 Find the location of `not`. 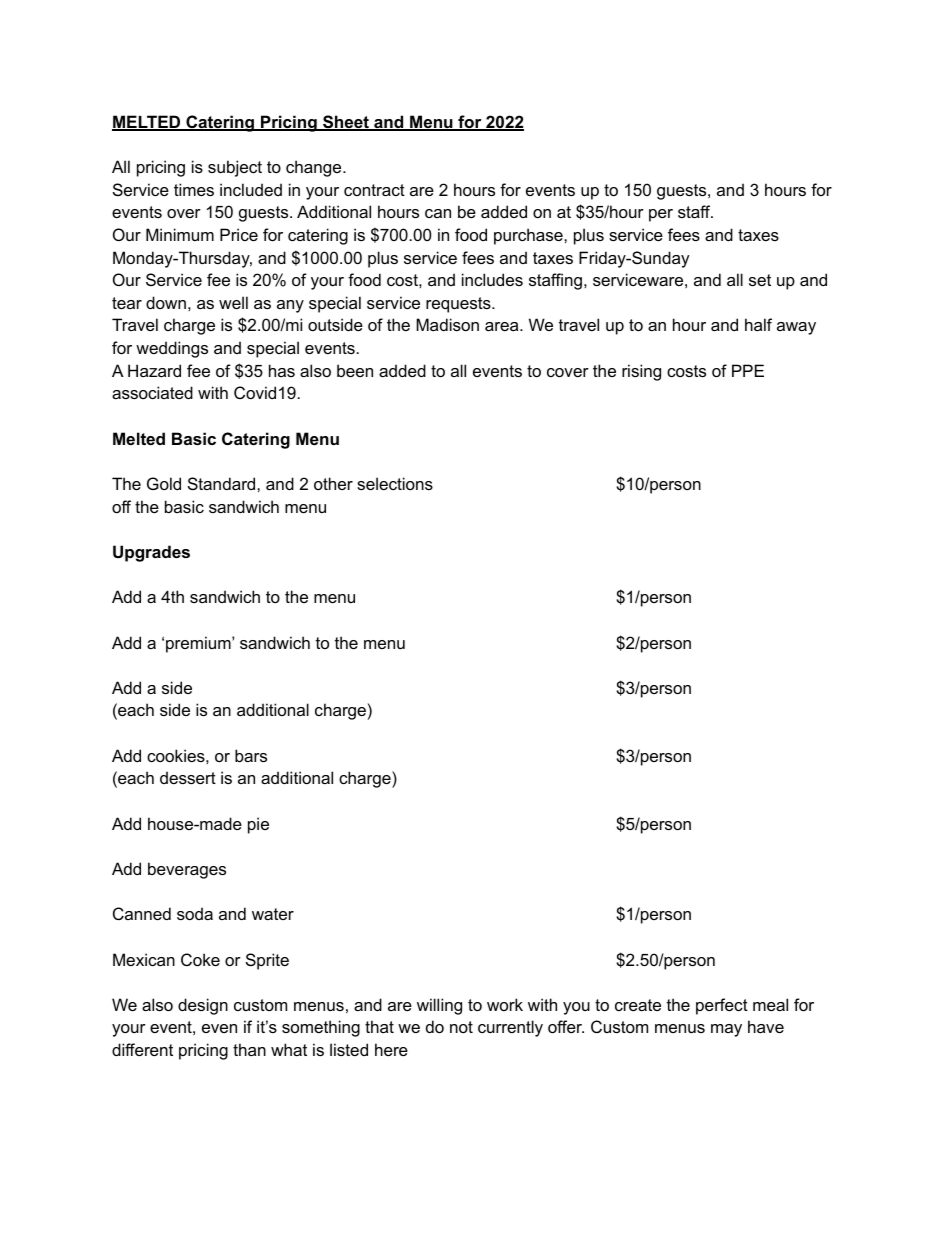

not is located at coordinates (461, 1027).
